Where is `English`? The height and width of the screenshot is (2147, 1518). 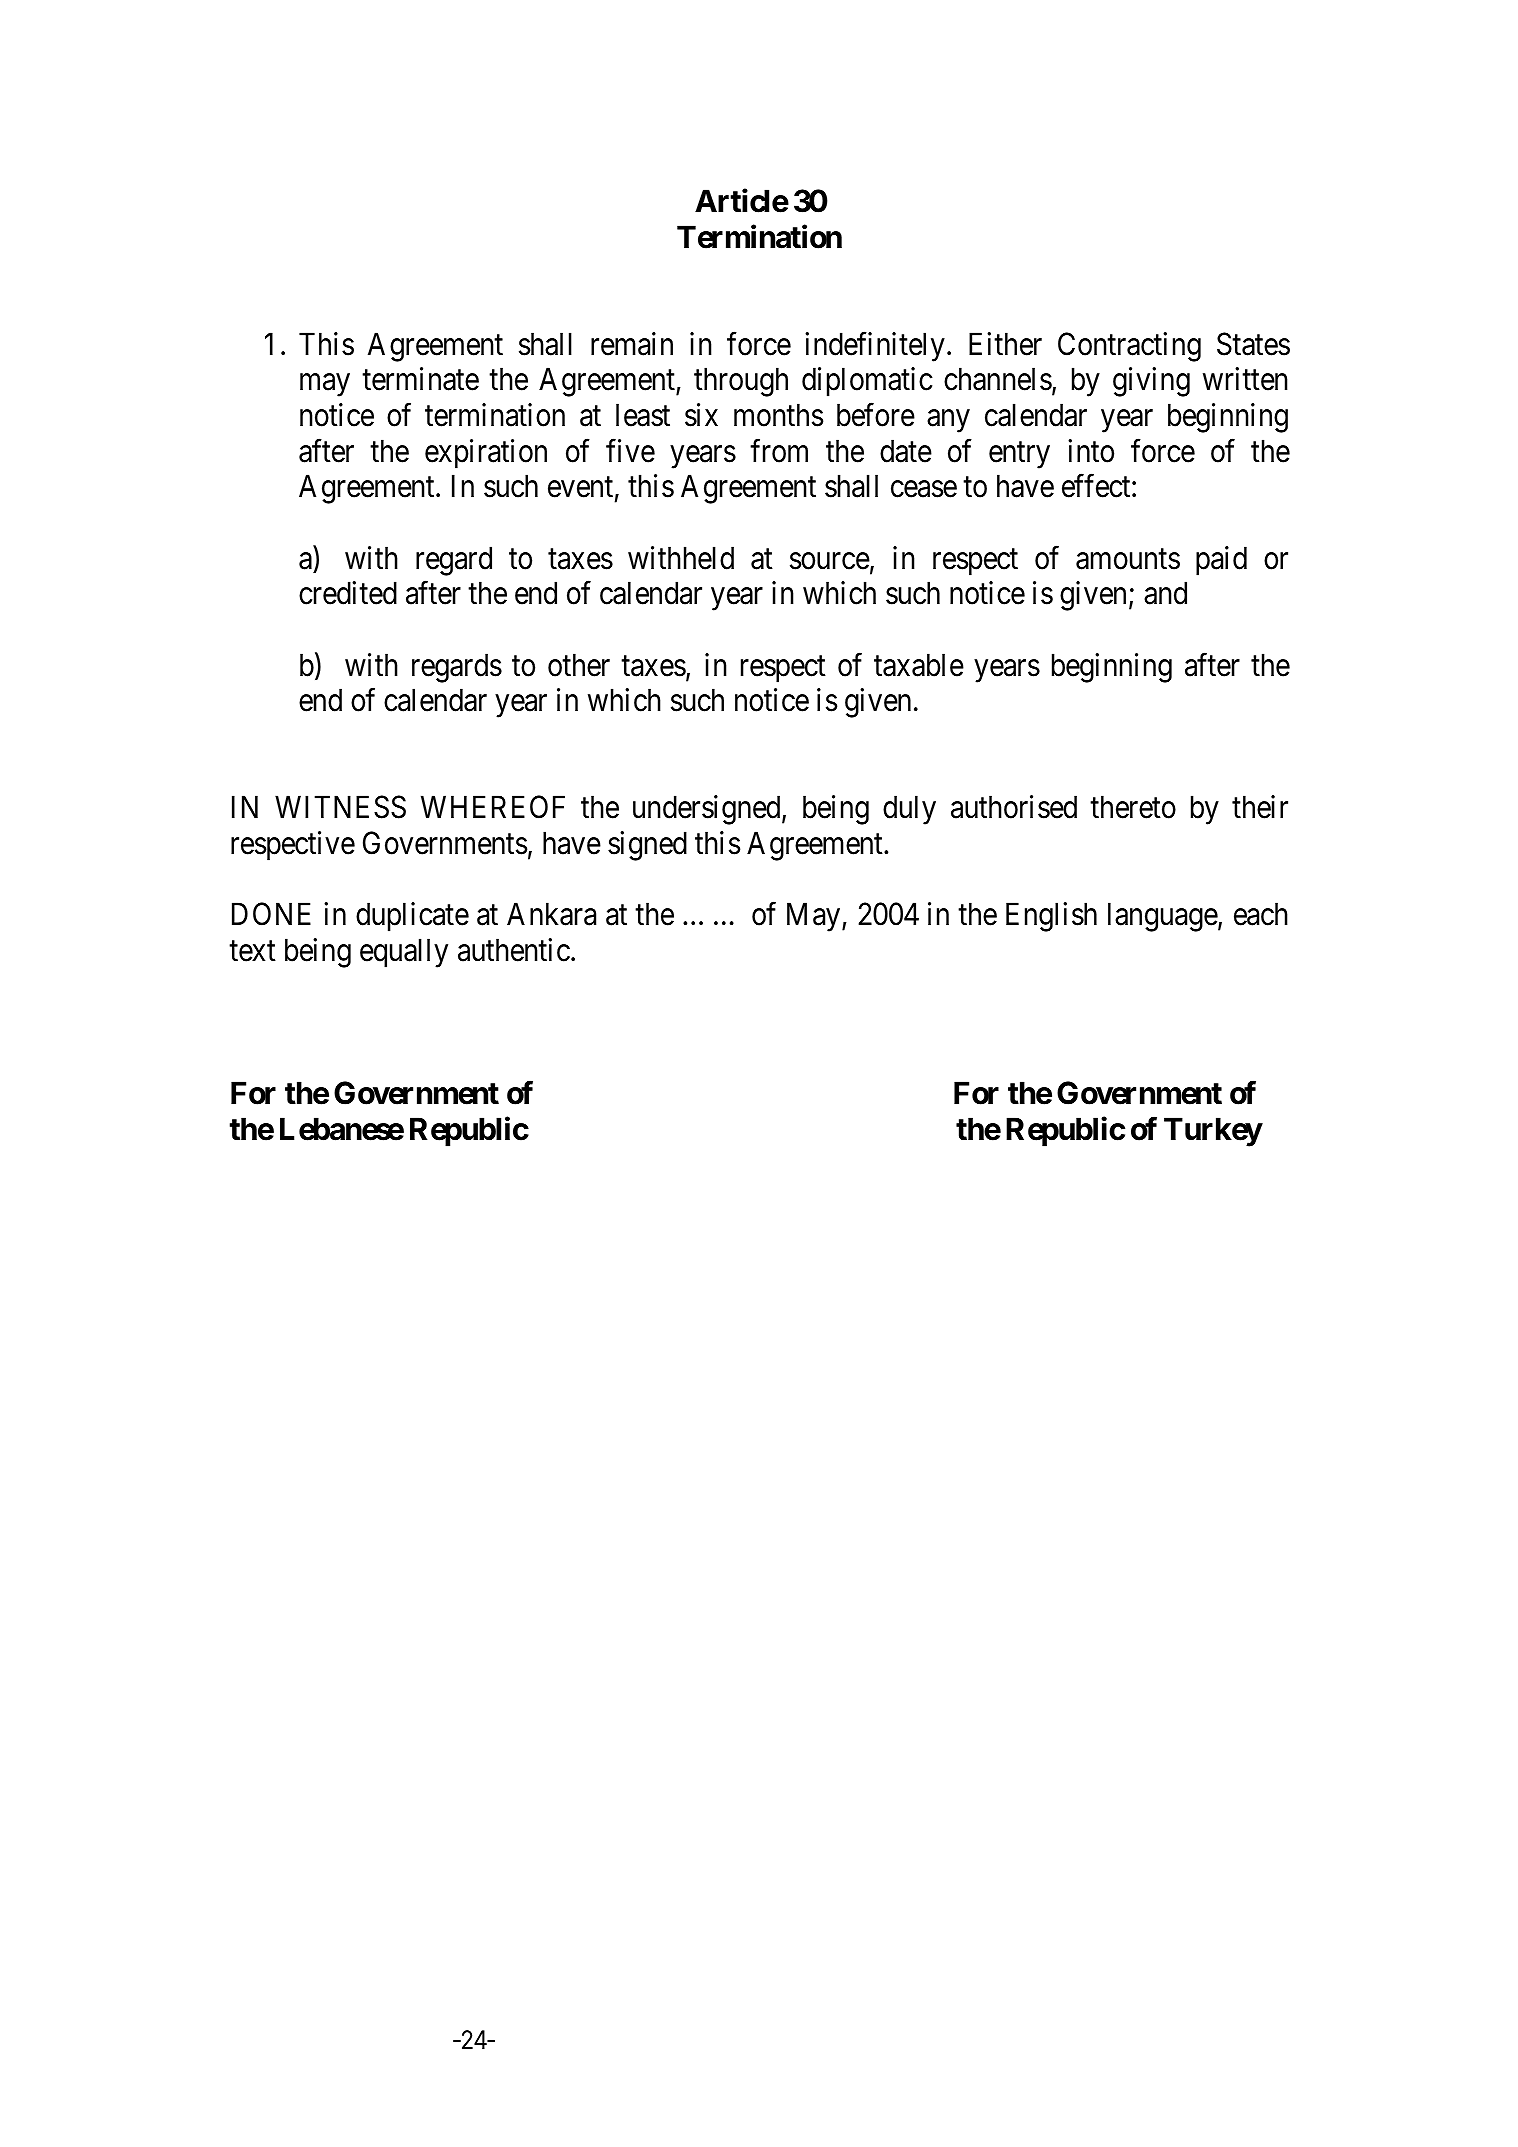 English is located at coordinates (1051, 917).
